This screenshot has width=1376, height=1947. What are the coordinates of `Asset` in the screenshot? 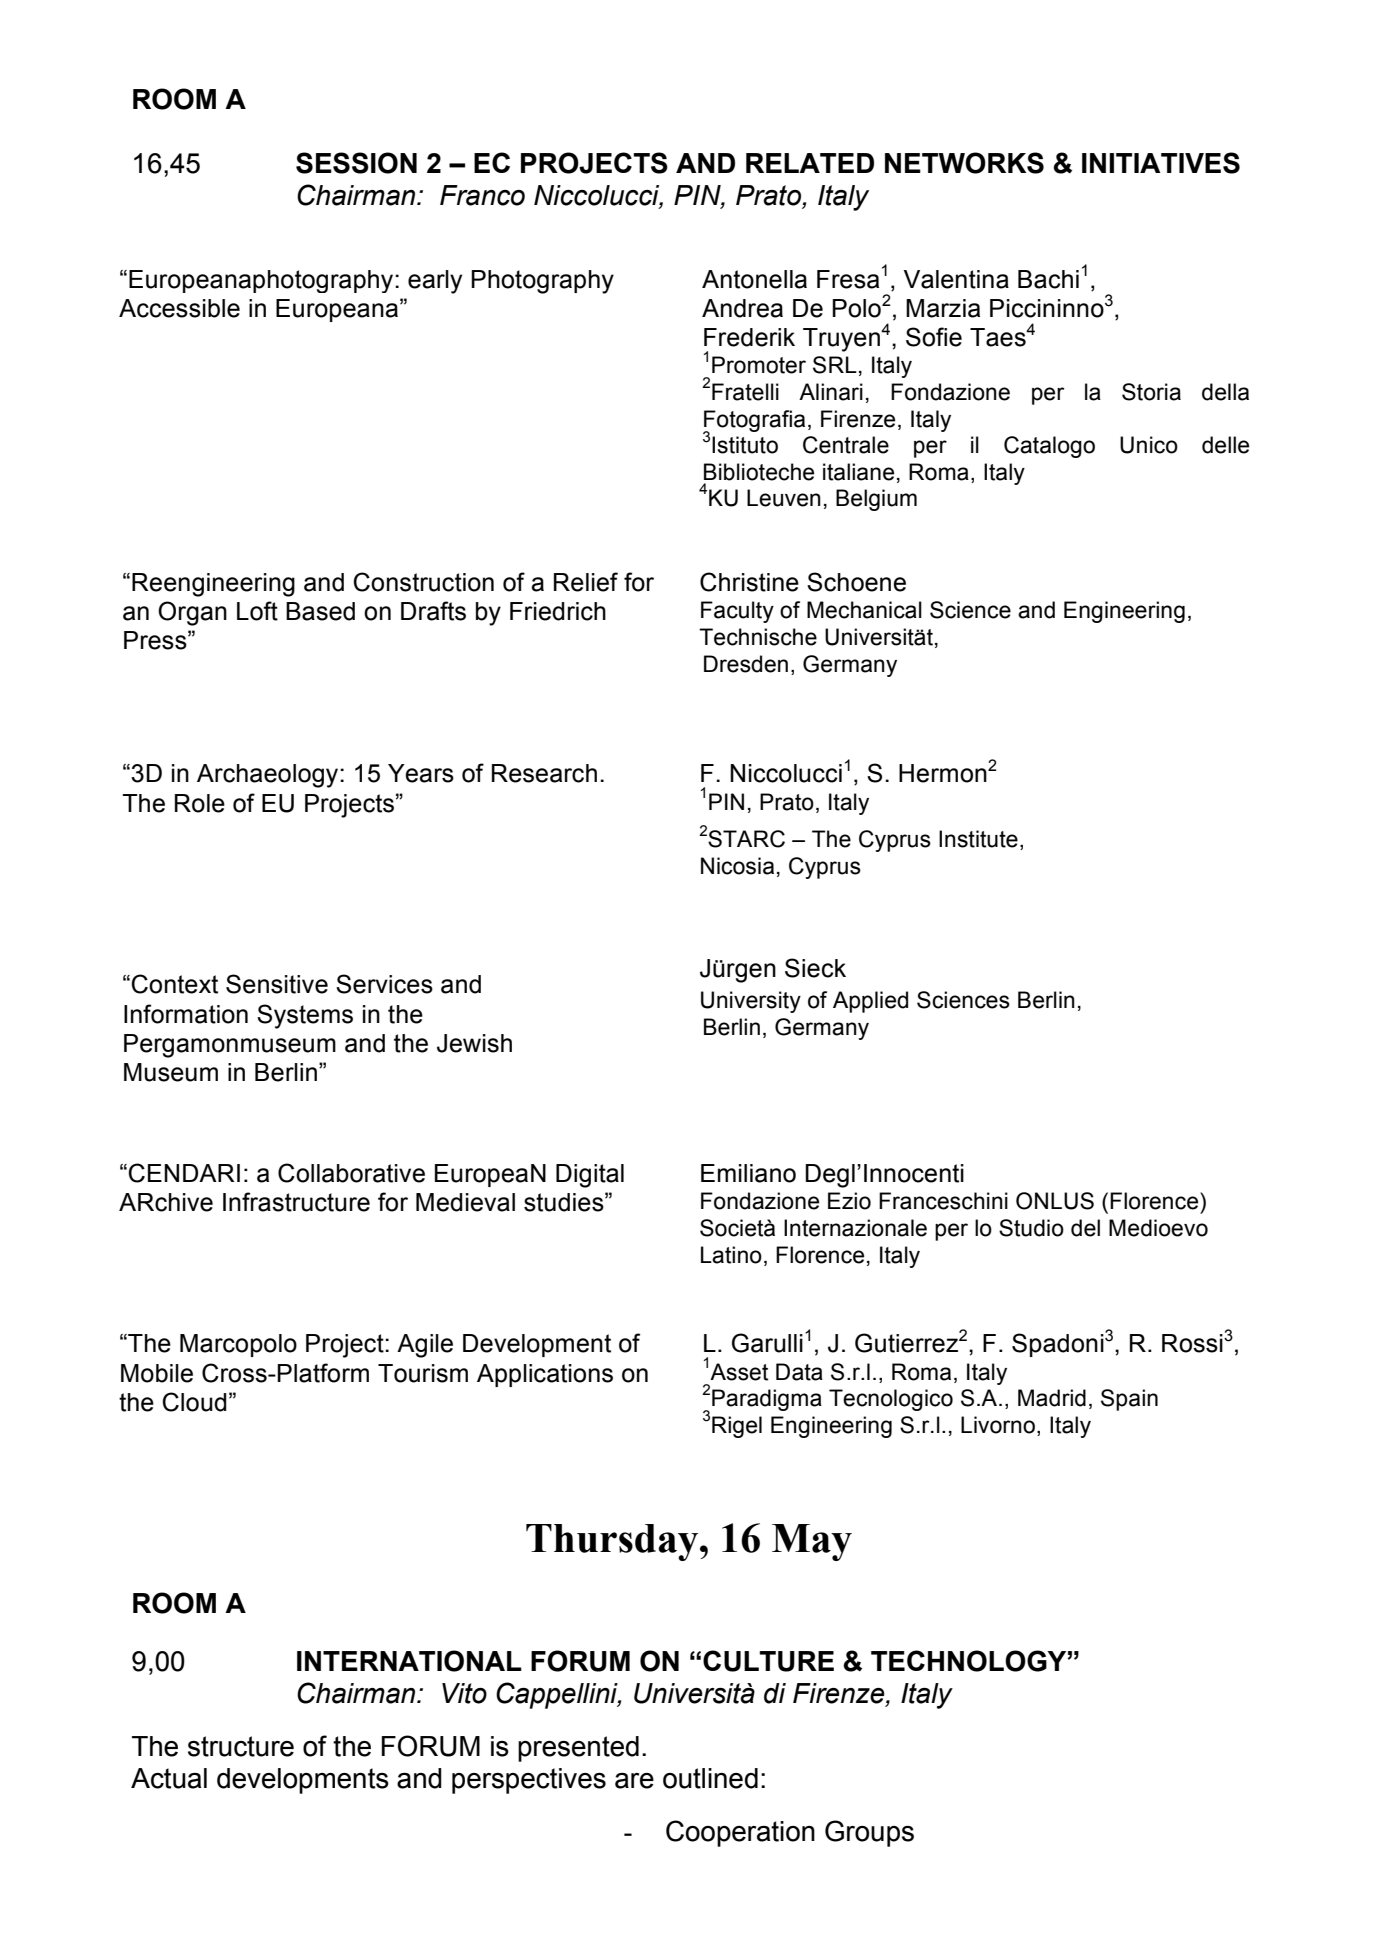 It's located at (739, 1372).
